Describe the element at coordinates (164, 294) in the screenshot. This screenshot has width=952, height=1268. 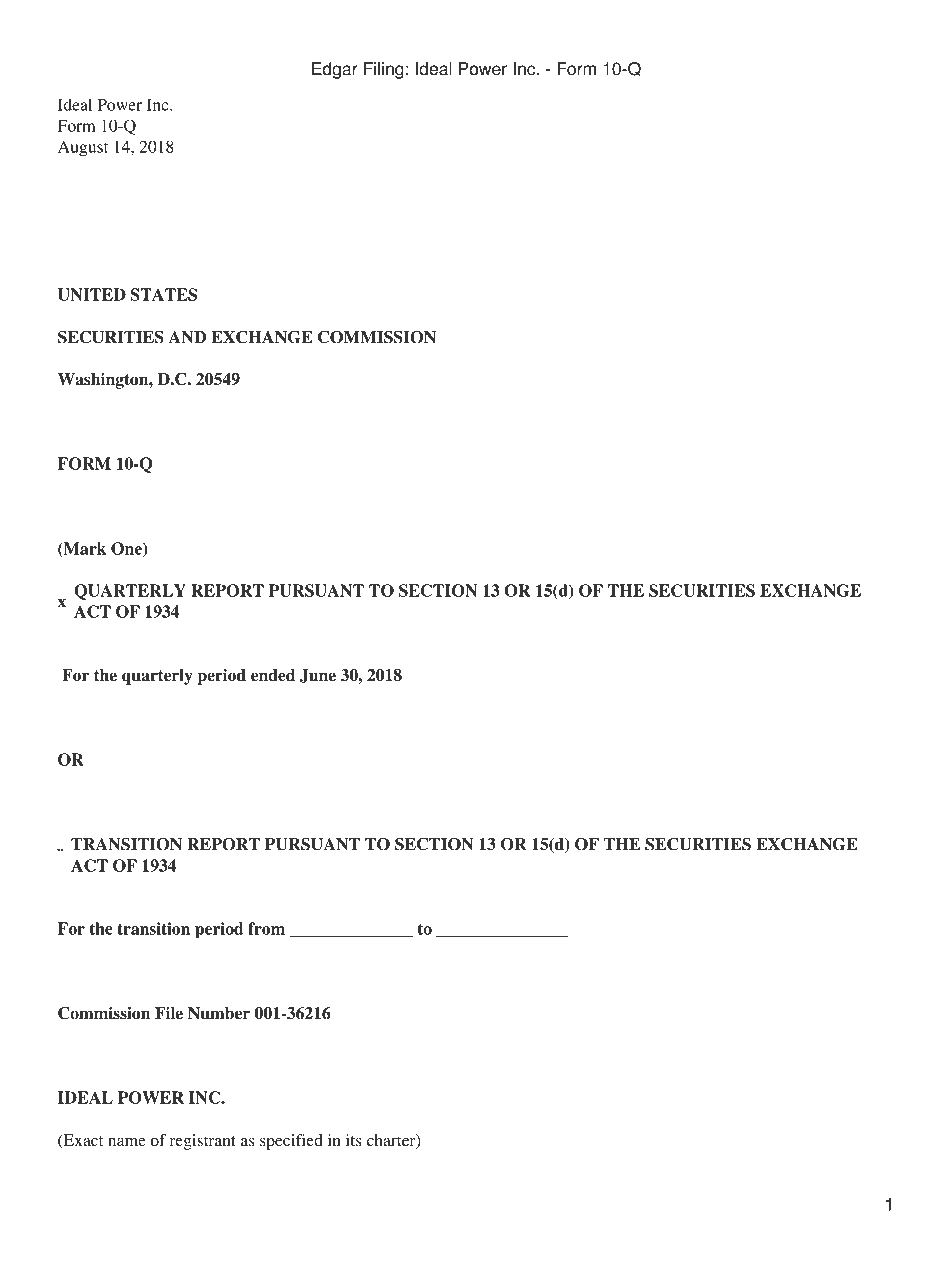
I see `STATES` at that location.
